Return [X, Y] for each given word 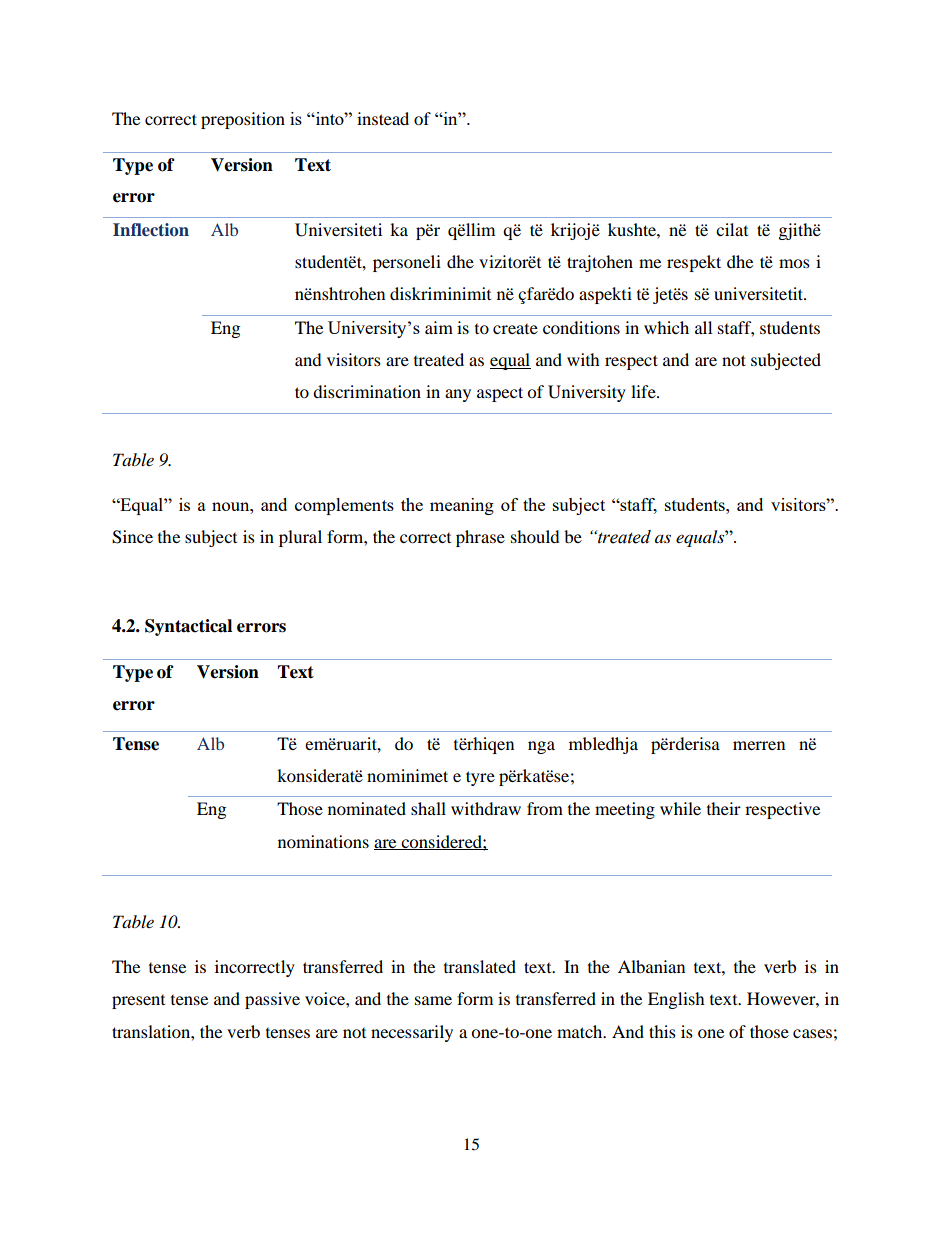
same [433, 1000]
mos [794, 263]
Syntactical [188, 627]
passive [272, 1000]
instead [383, 118]
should [535, 536]
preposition [243, 120]
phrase [480, 538]
